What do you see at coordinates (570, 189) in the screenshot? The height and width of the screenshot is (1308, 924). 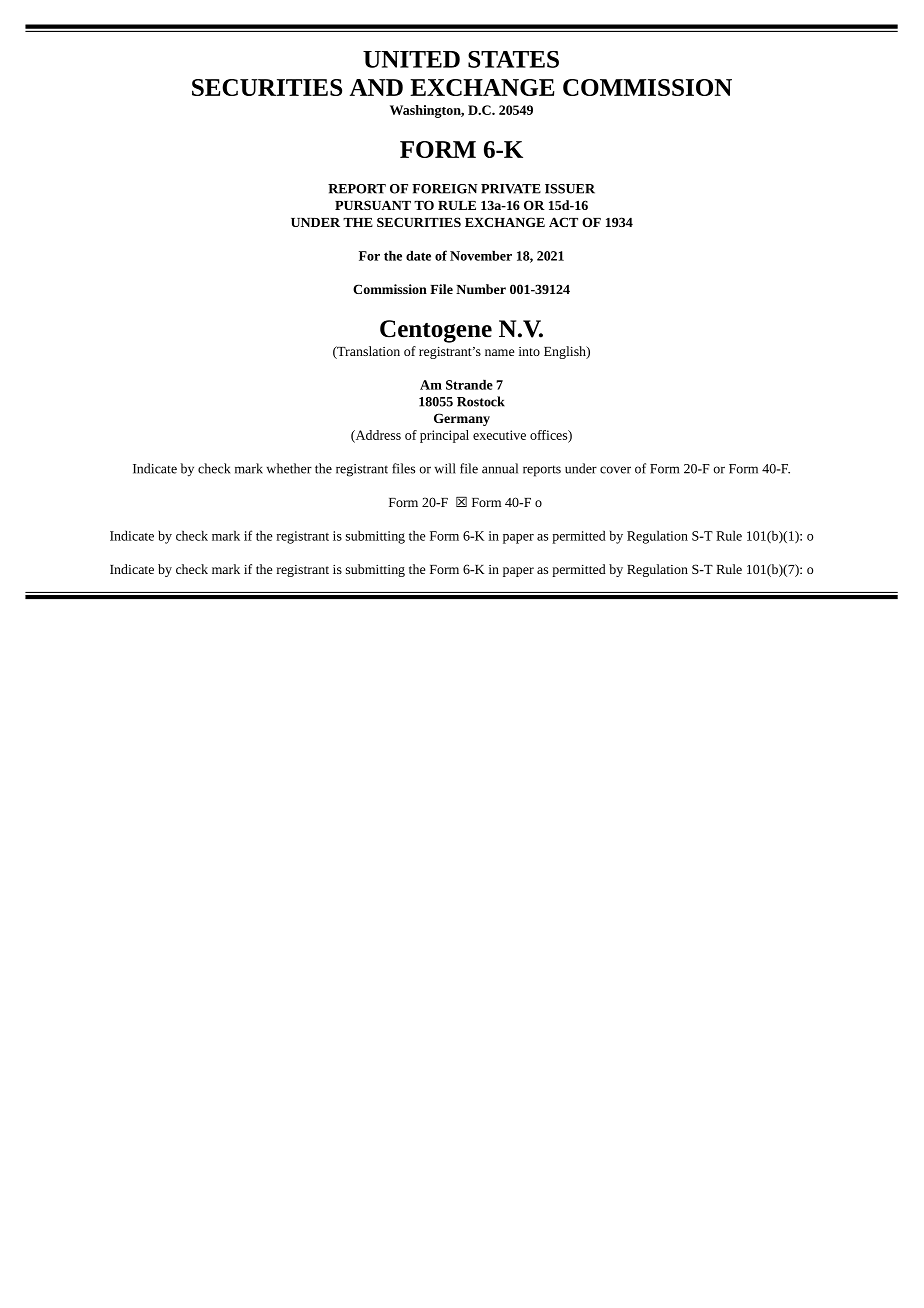 I see `ISSUER` at bounding box center [570, 189].
